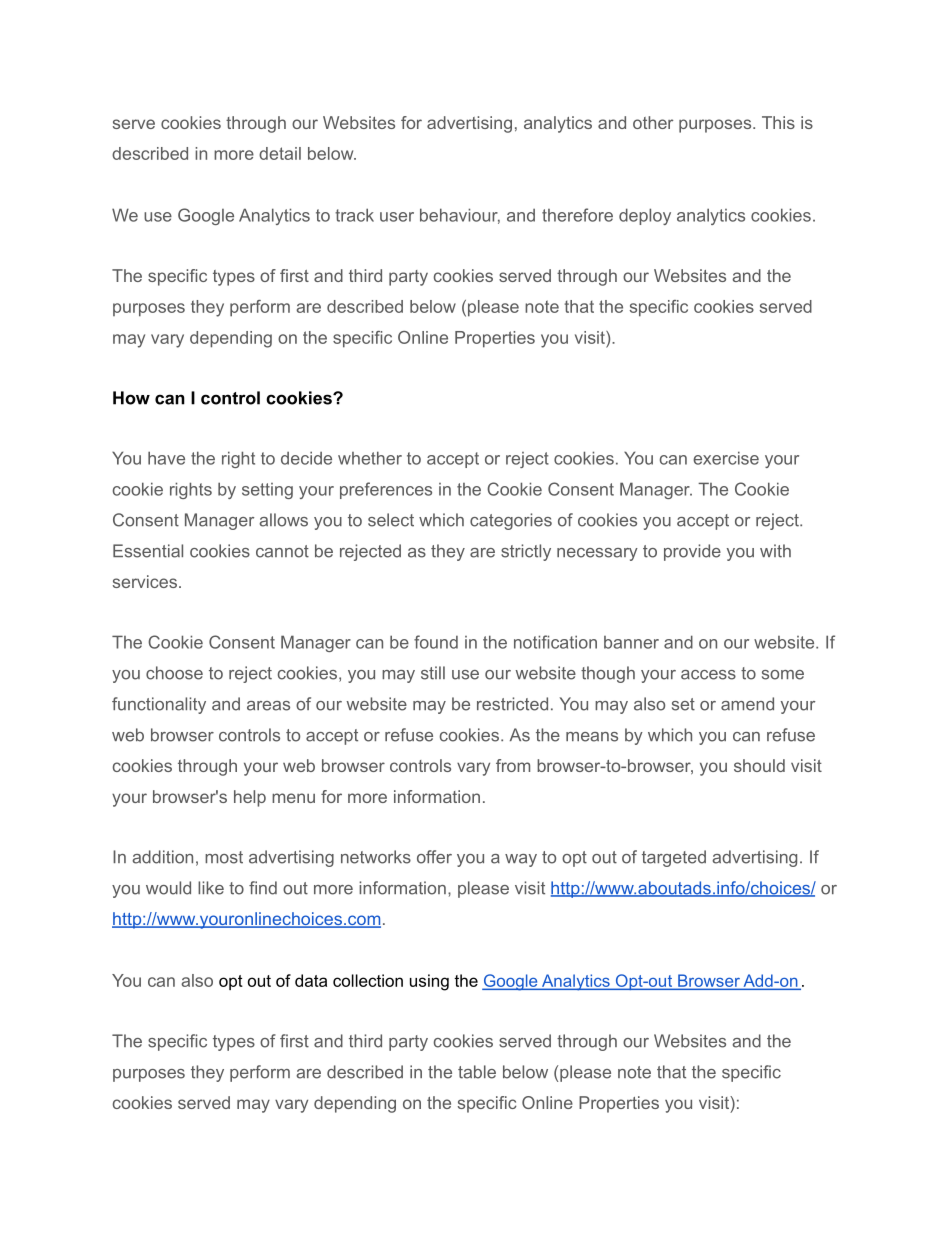  I want to click on services, so click(145, 581).
